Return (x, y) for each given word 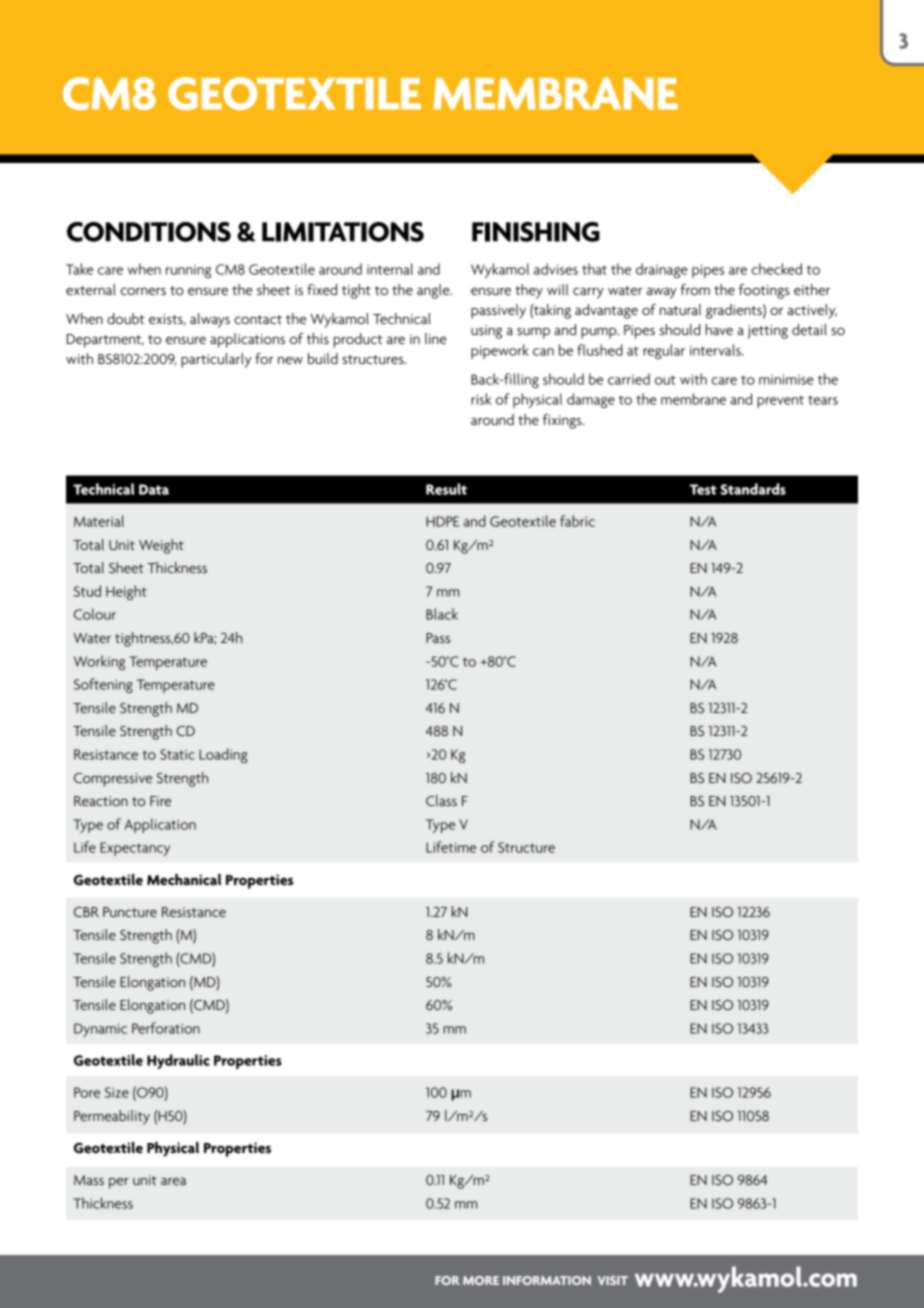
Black (442, 614)
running (188, 271)
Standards (753, 489)
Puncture (130, 912)
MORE (481, 1280)
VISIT (612, 1280)
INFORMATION (547, 1280)
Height (126, 592)
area (173, 1181)
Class (441, 800)
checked (776, 269)
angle (434, 291)
